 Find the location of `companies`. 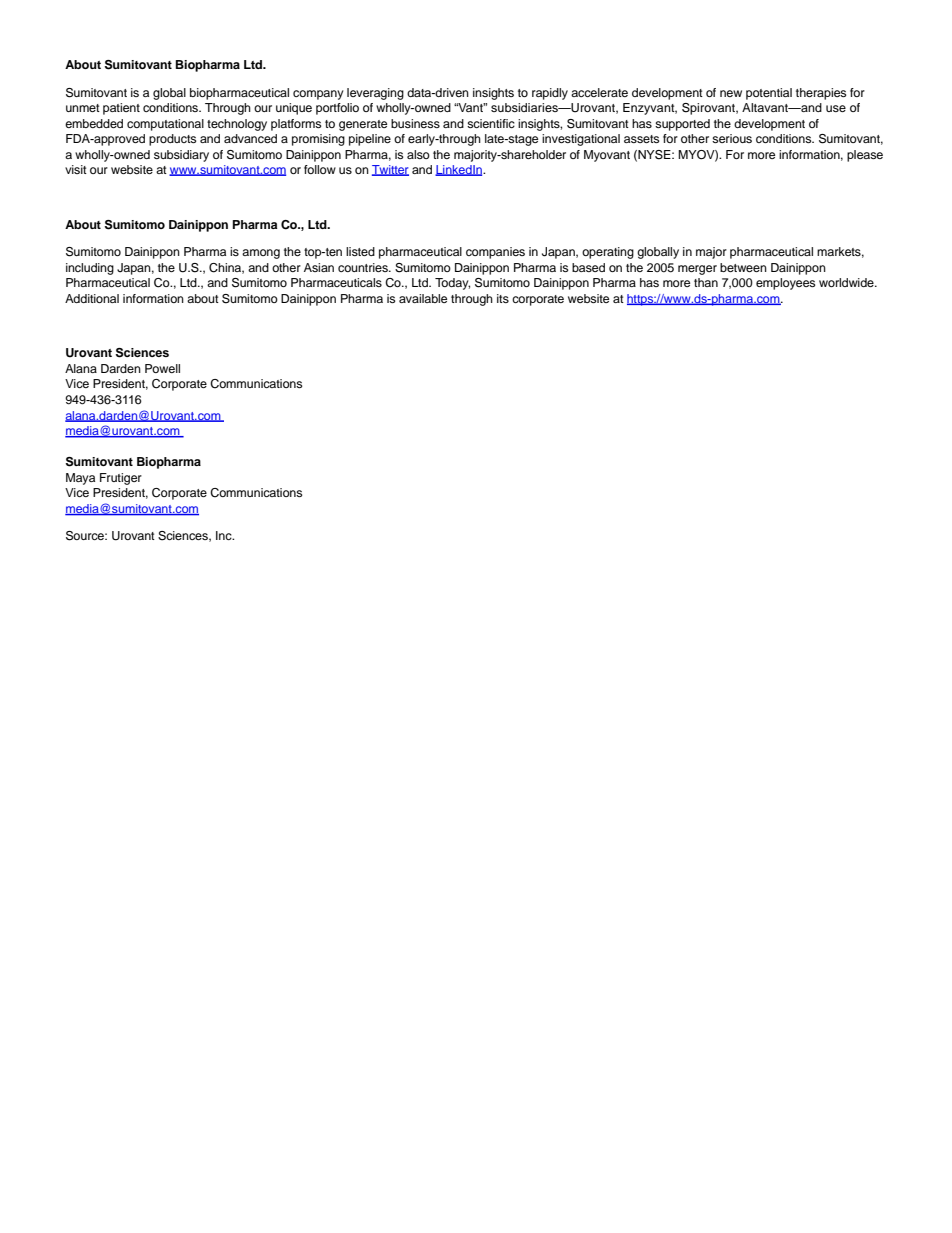

companies is located at coordinates (495, 253).
